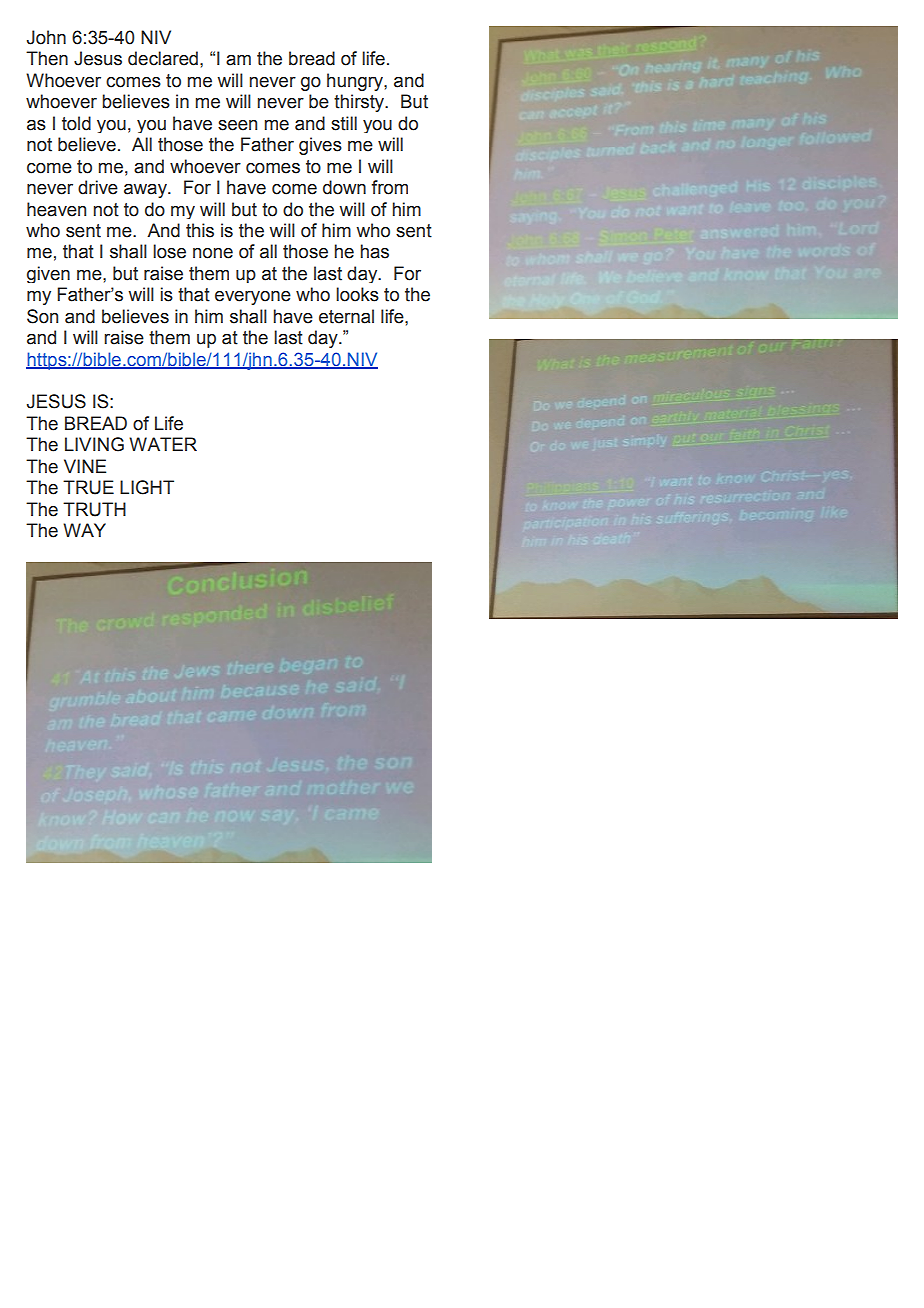  Describe the element at coordinates (200, 230) in the screenshot. I see `this` at that location.
